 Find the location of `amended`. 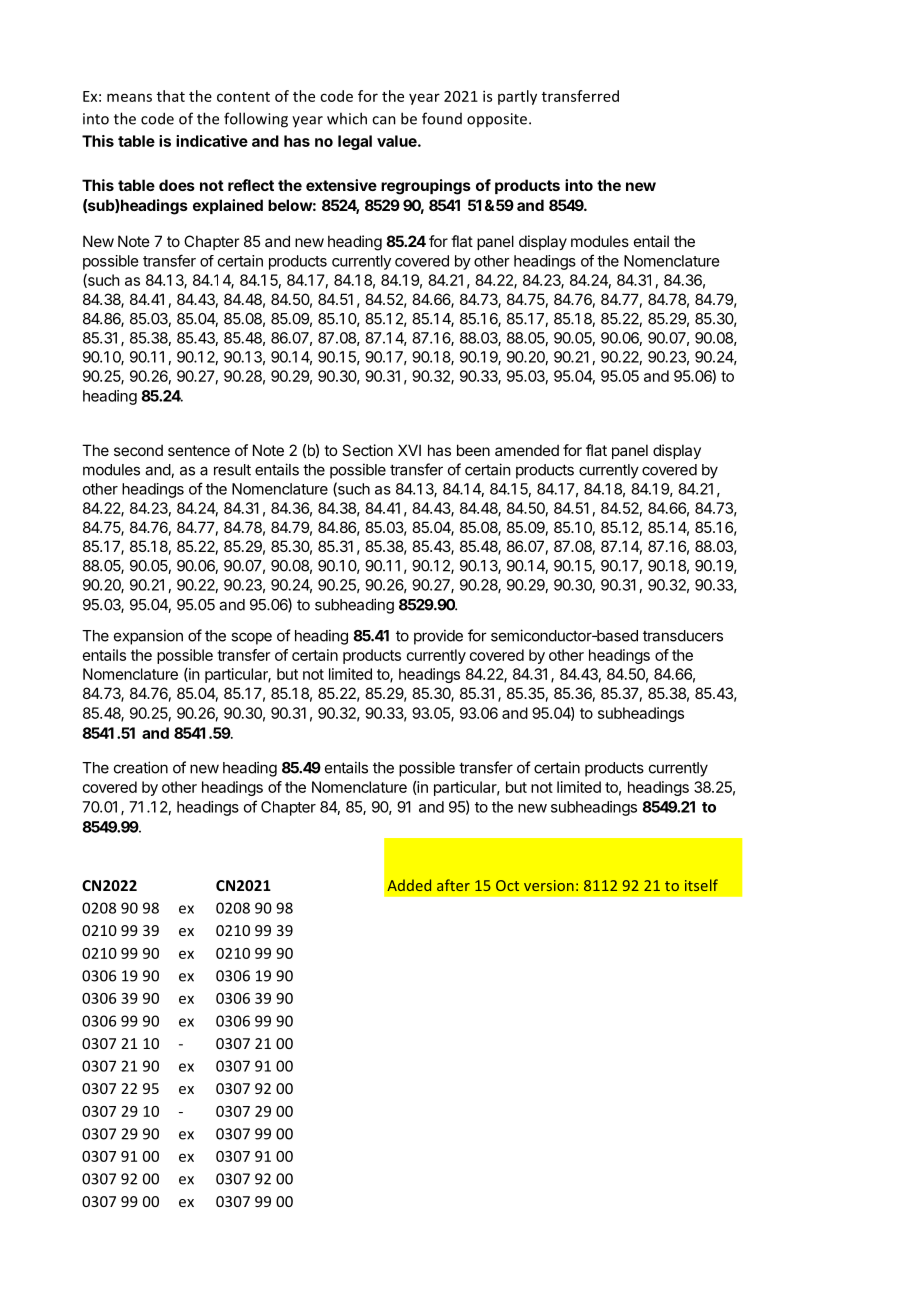

amended is located at coordinates (527, 450).
